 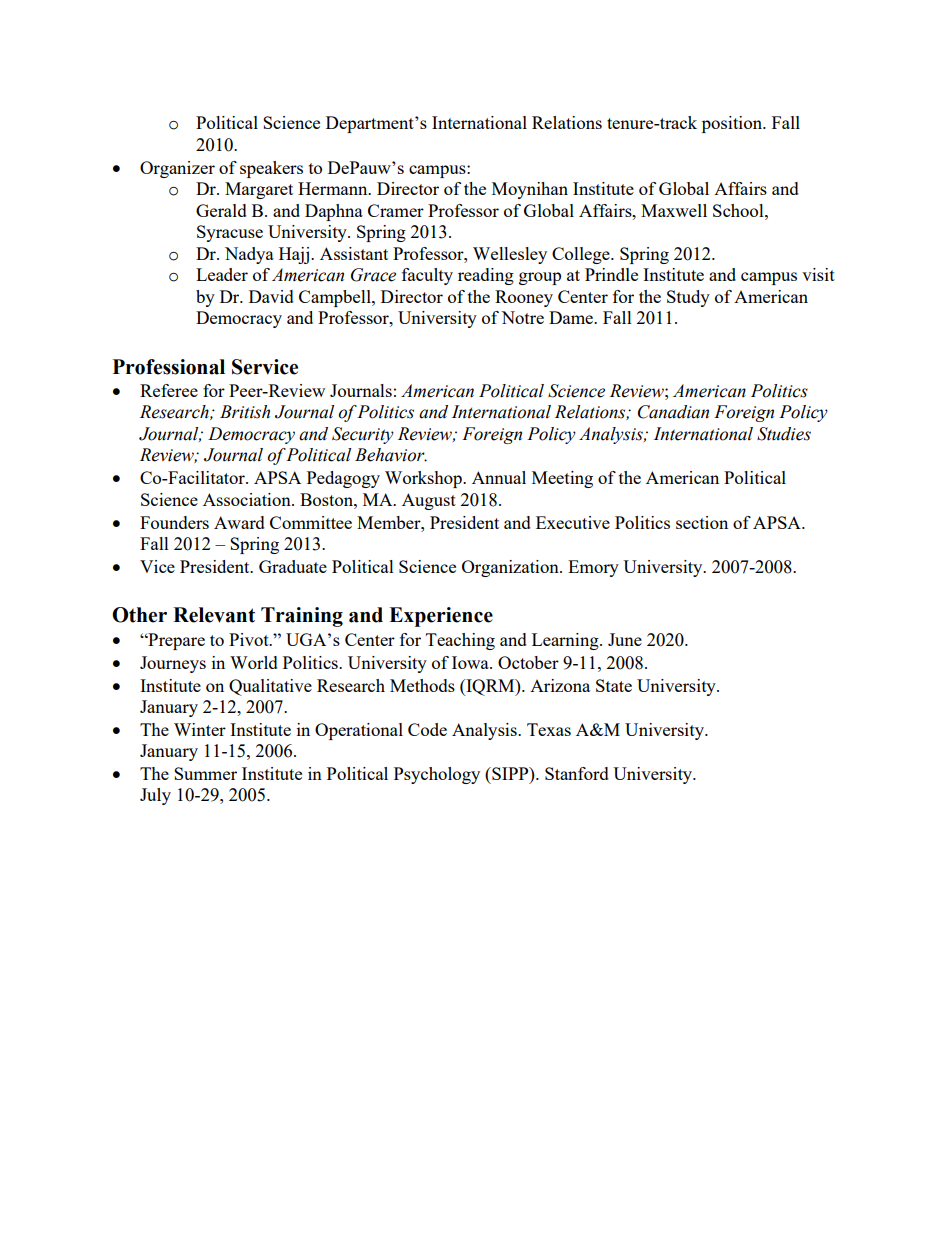 What do you see at coordinates (205, 773) in the screenshot?
I see `Summer` at bounding box center [205, 773].
